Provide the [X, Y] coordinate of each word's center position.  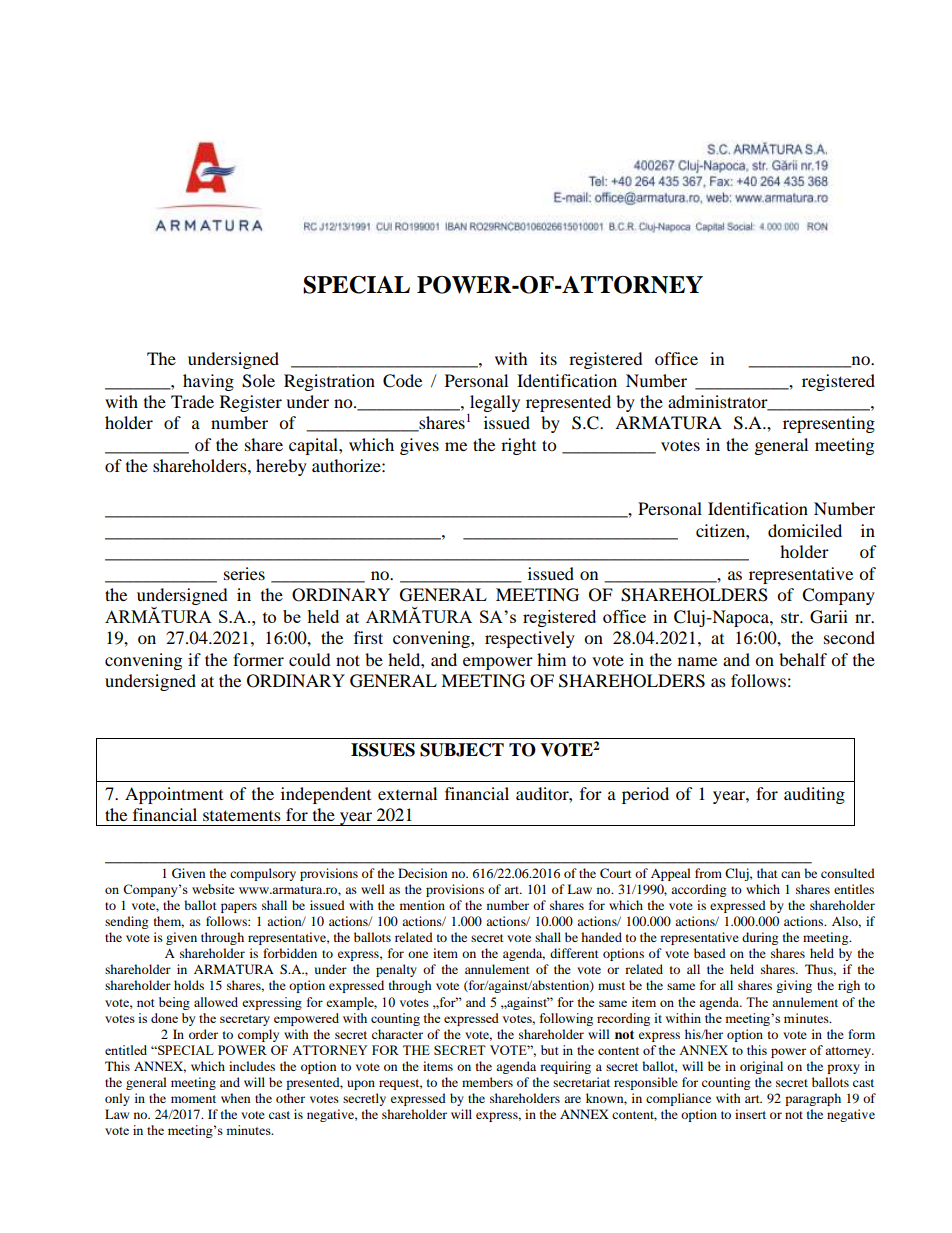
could [310, 659]
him [551, 659]
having [208, 382]
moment [193, 1099]
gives [419, 446]
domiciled [805, 530]
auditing [814, 795]
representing [829, 424]
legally [494, 404]
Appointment [174, 795]
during [760, 938]
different [574, 953]
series [244, 573]
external [407, 793]
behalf [803, 659]
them [169, 922]
